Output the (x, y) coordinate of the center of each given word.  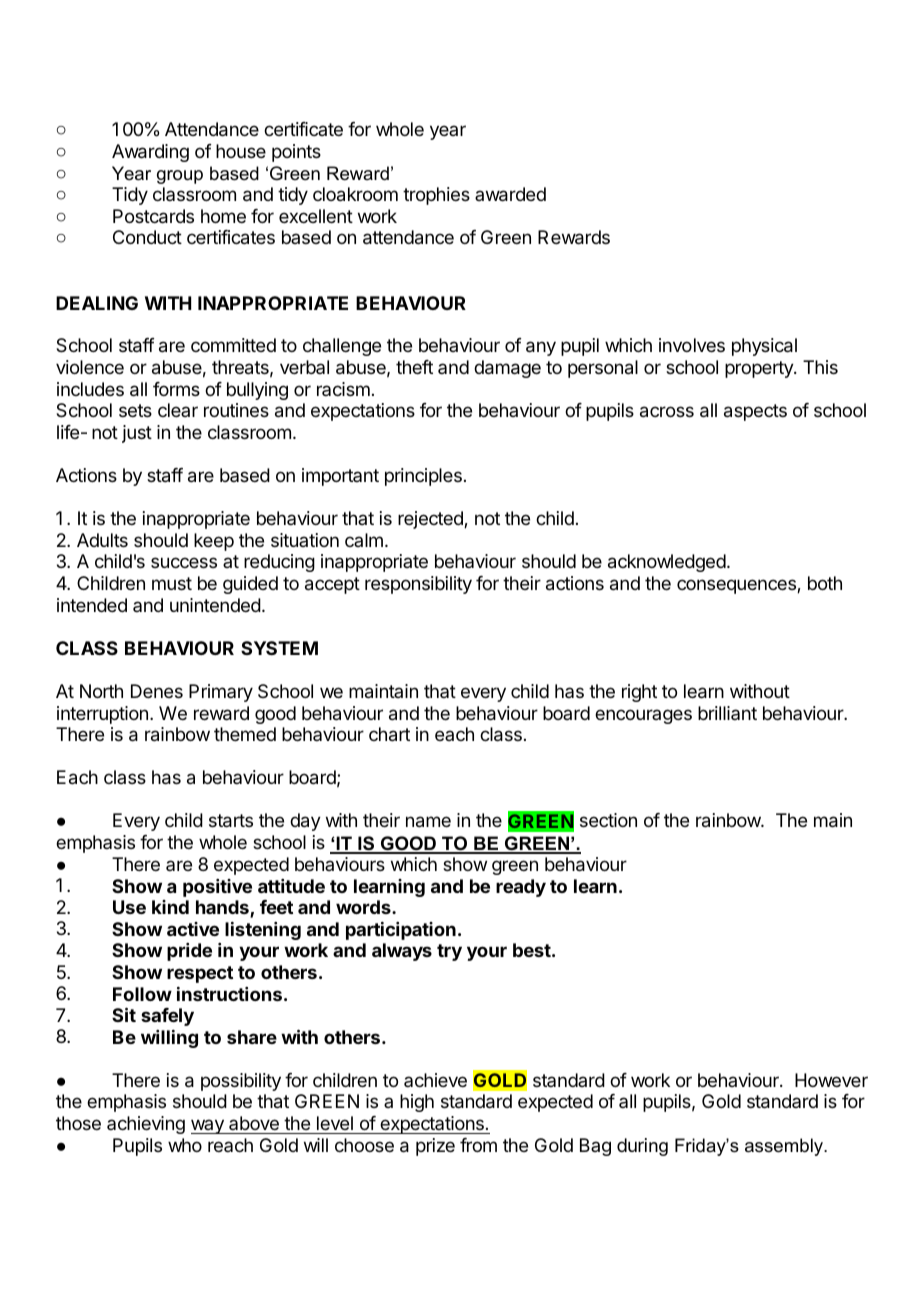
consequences (737, 586)
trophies (436, 196)
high (417, 1103)
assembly (785, 1147)
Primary (221, 693)
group (180, 177)
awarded (510, 194)
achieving (146, 1125)
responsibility (418, 585)
